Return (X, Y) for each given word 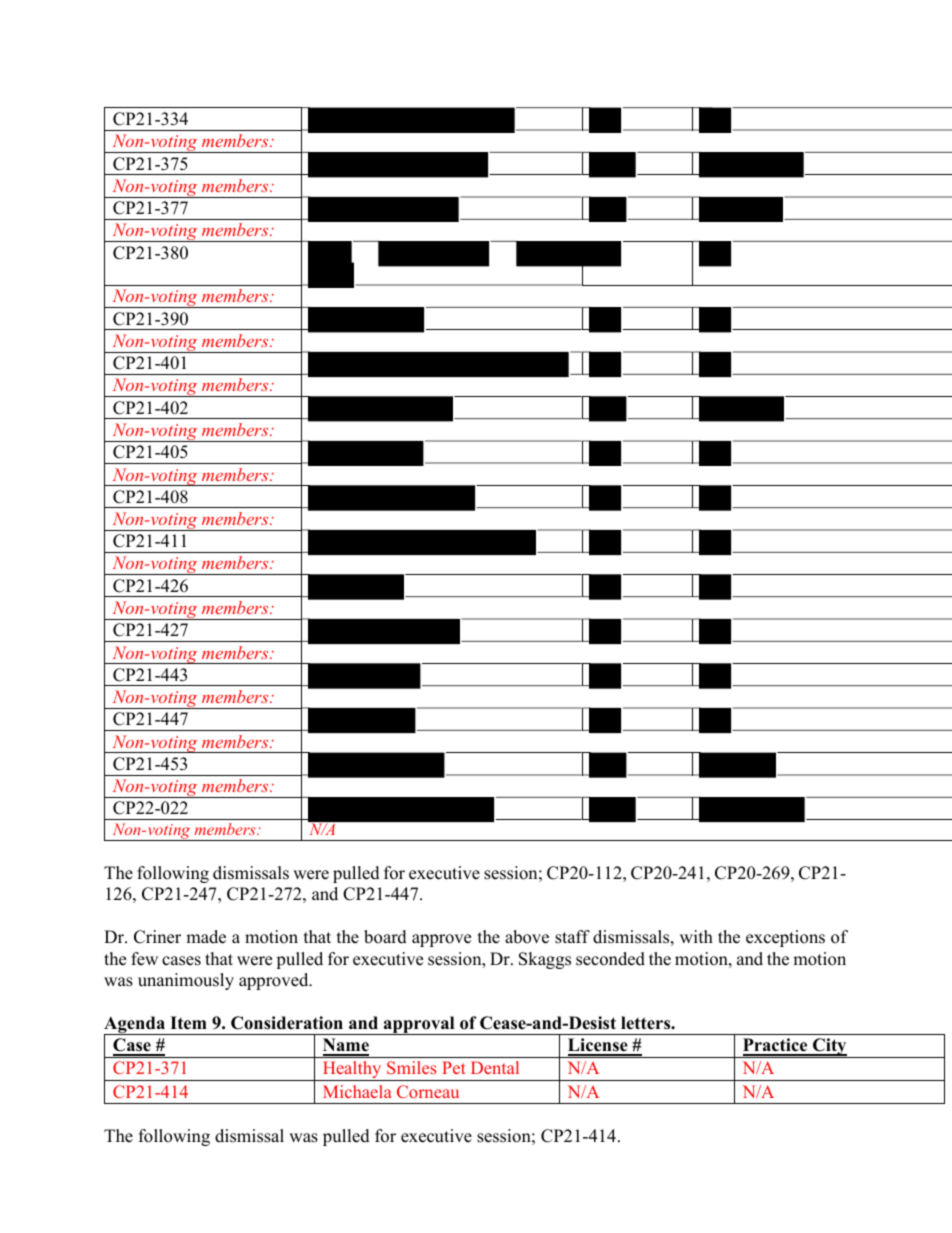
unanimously (186, 981)
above (527, 937)
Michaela (357, 1091)
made (206, 937)
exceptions (785, 938)
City (830, 1048)
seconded (610, 959)
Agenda (136, 1026)
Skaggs (545, 960)
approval (419, 1025)
